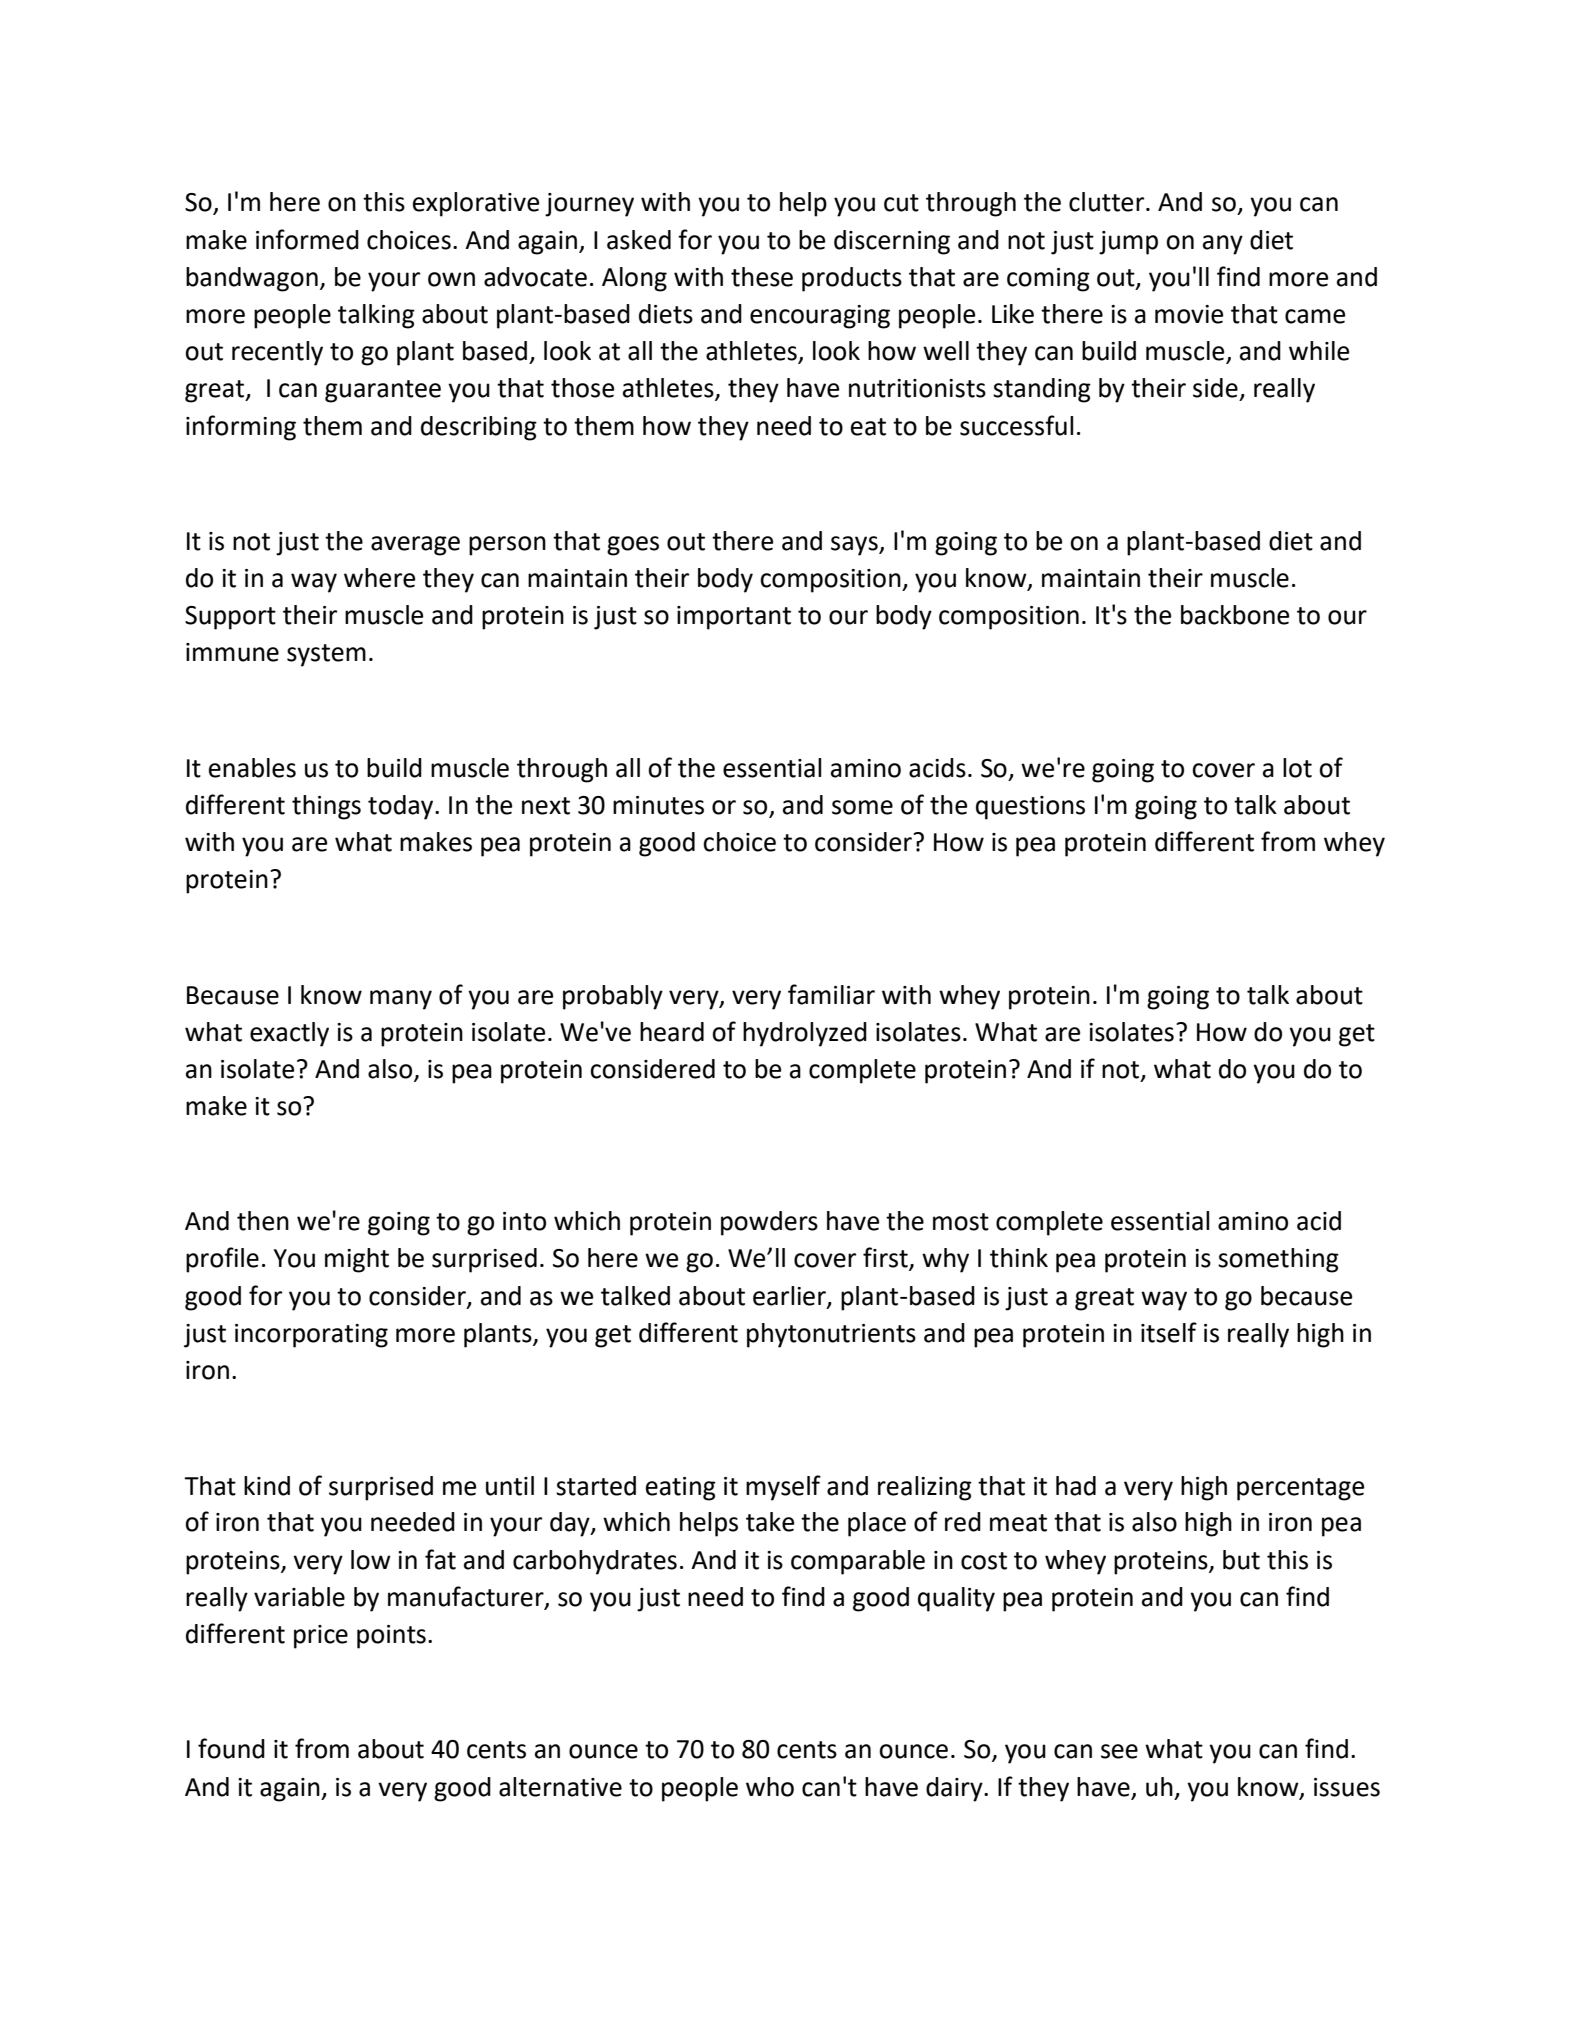  What do you see at coordinates (357, 1260) in the screenshot?
I see `might` at bounding box center [357, 1260].
